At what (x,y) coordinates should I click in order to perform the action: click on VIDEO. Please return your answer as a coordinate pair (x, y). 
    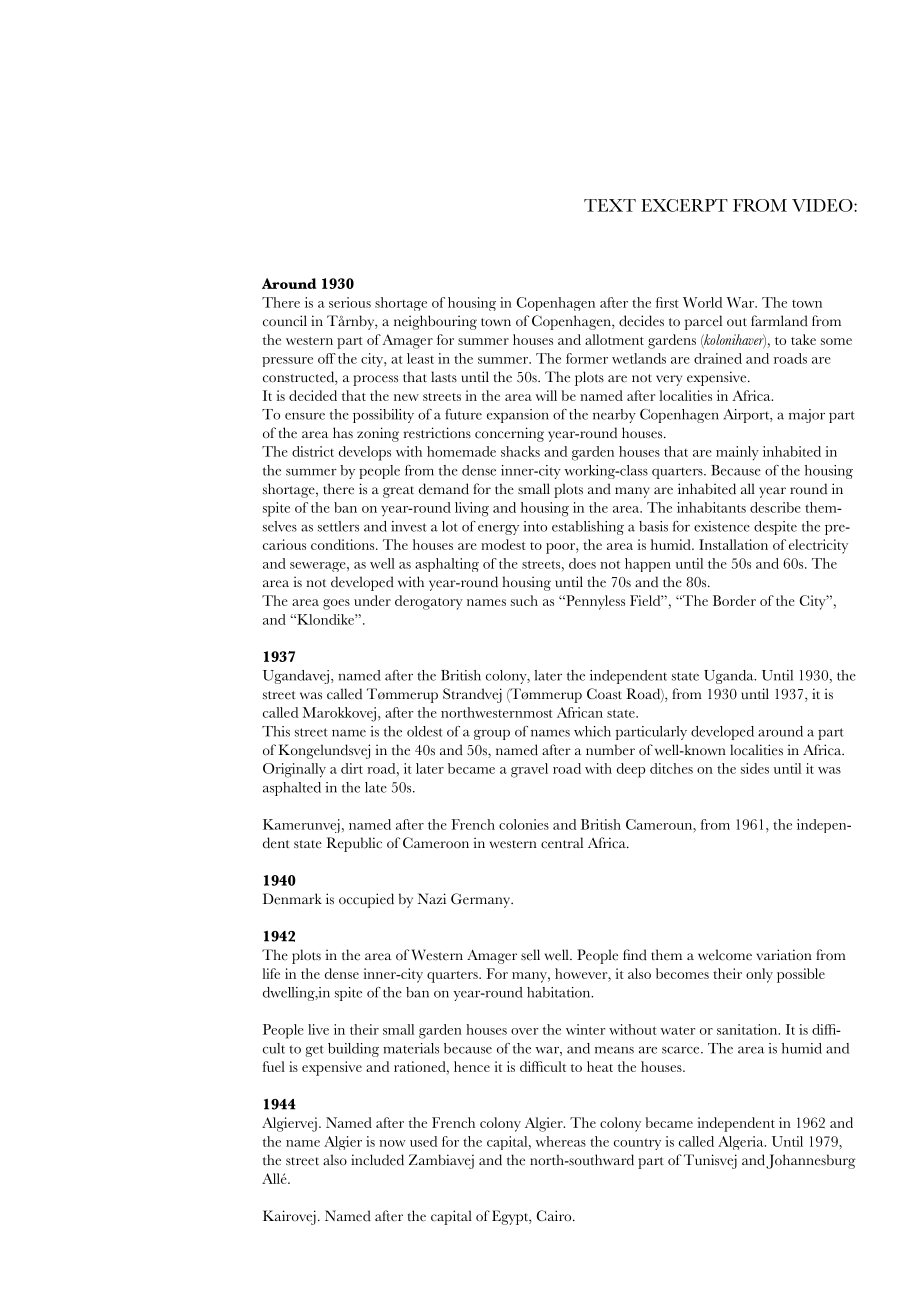
    Looking at the image, I should click on (823, 205).
